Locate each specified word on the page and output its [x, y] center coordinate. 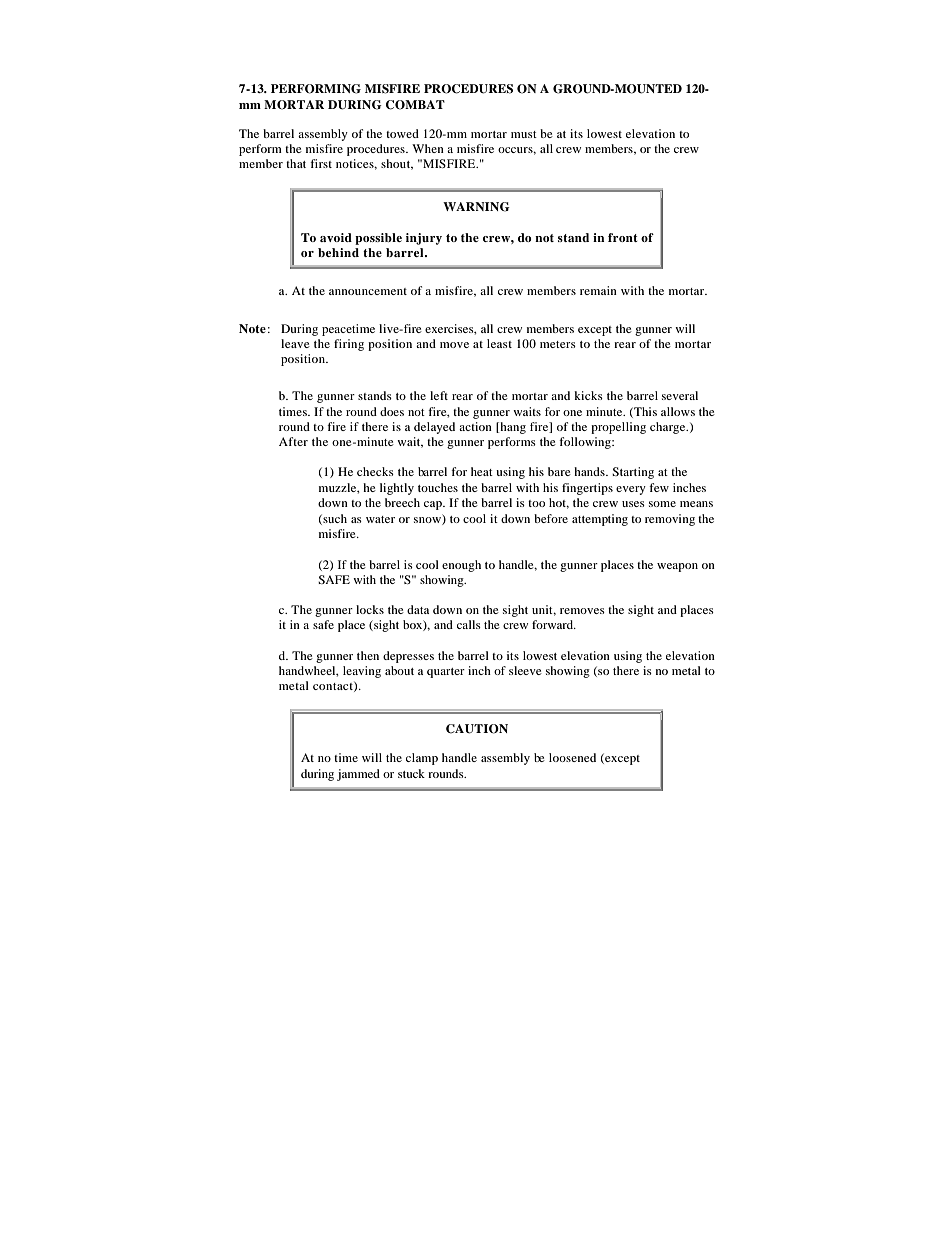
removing [670, 520]
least [499, 343]
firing [349, 345]
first [321, 163]
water [380, 519]
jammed [358, 775]
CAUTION [477, 729]
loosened [572, 757]
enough [461, 566]
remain [598, 290]
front [623, 237]
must [524, 134]
